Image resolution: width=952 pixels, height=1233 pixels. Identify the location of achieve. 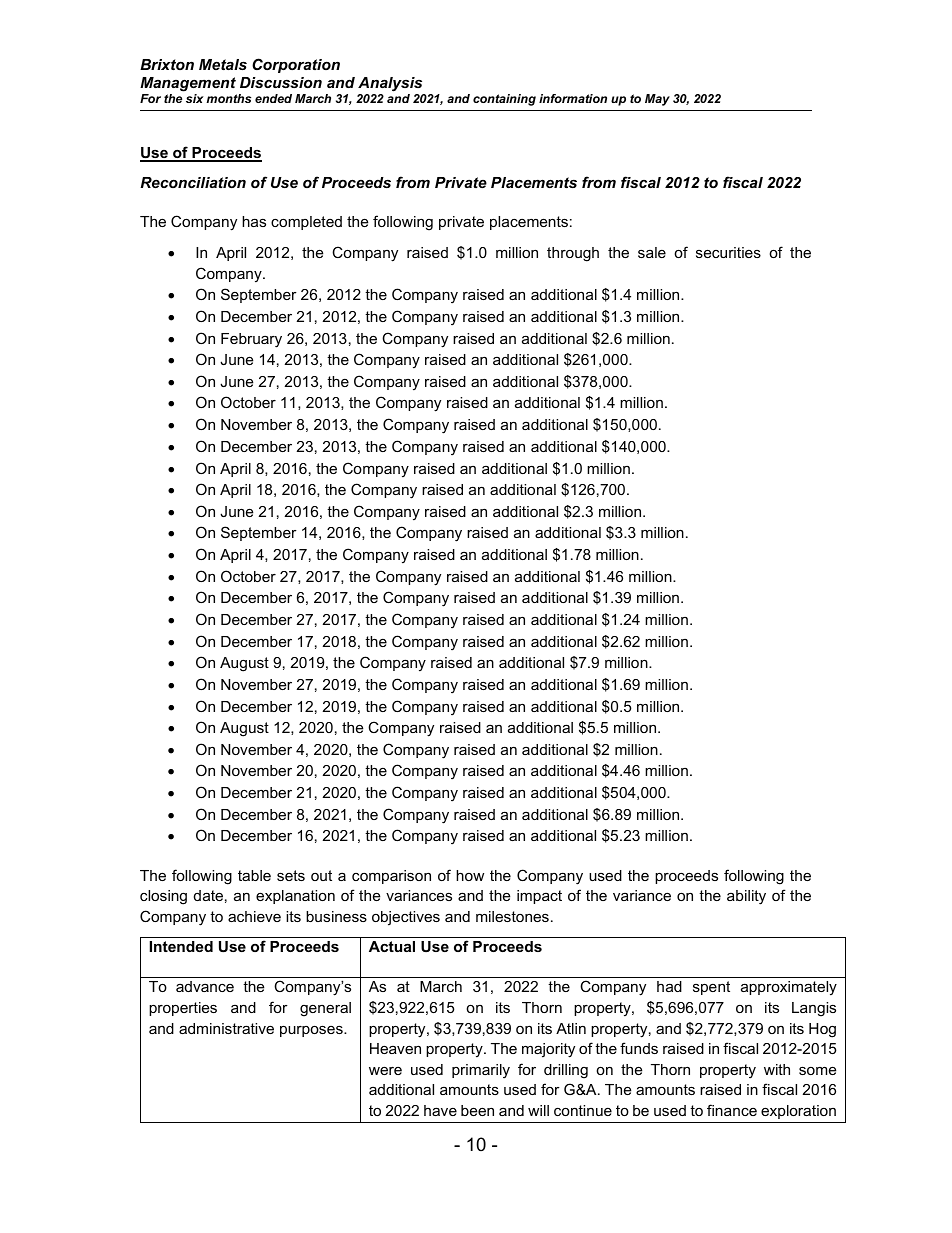
(254, 916).
